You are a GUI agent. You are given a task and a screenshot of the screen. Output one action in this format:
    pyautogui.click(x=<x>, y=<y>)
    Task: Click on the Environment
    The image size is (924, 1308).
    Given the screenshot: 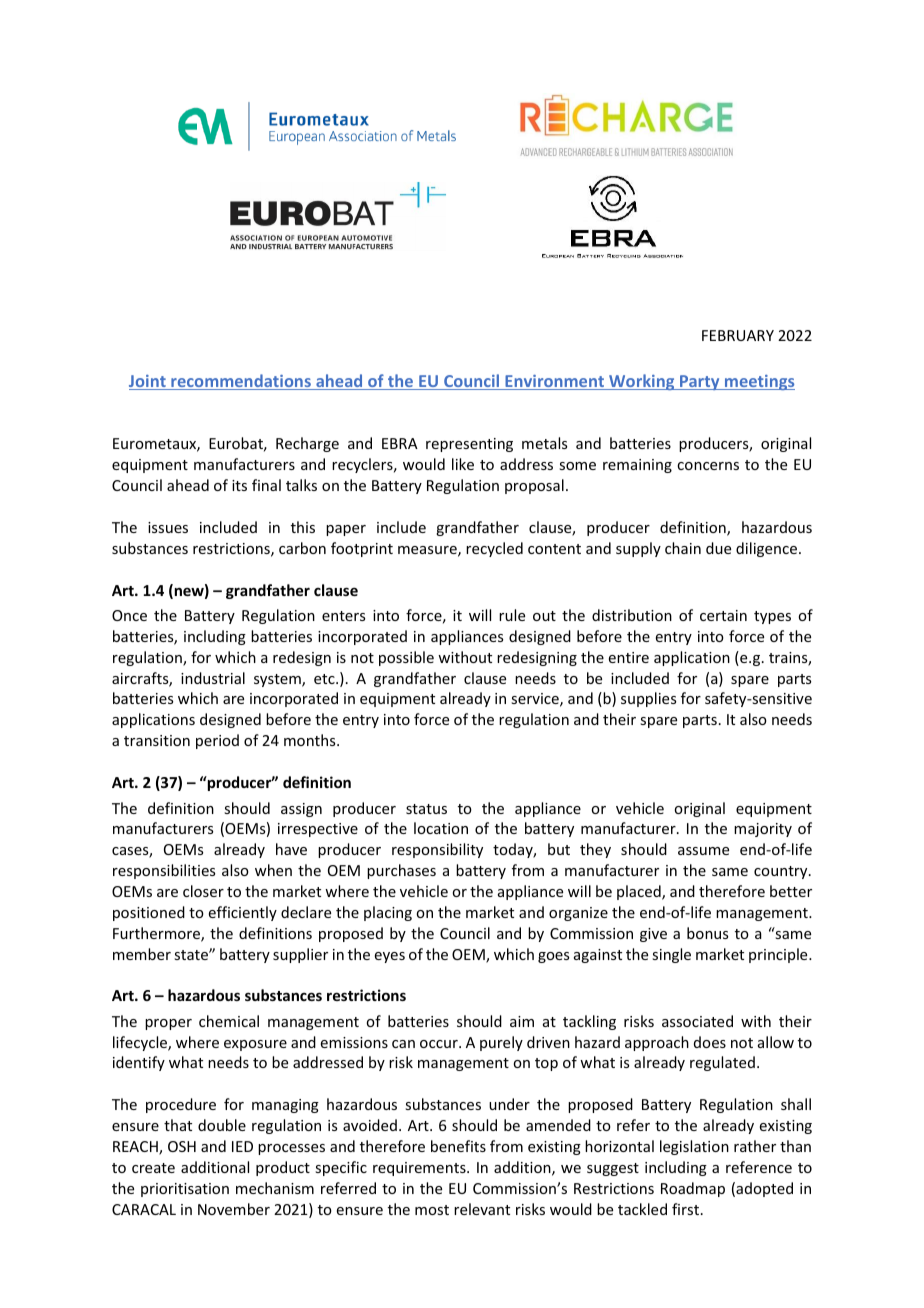 What is the action you would take?
    pyautogui.click(x=554, y=382)
